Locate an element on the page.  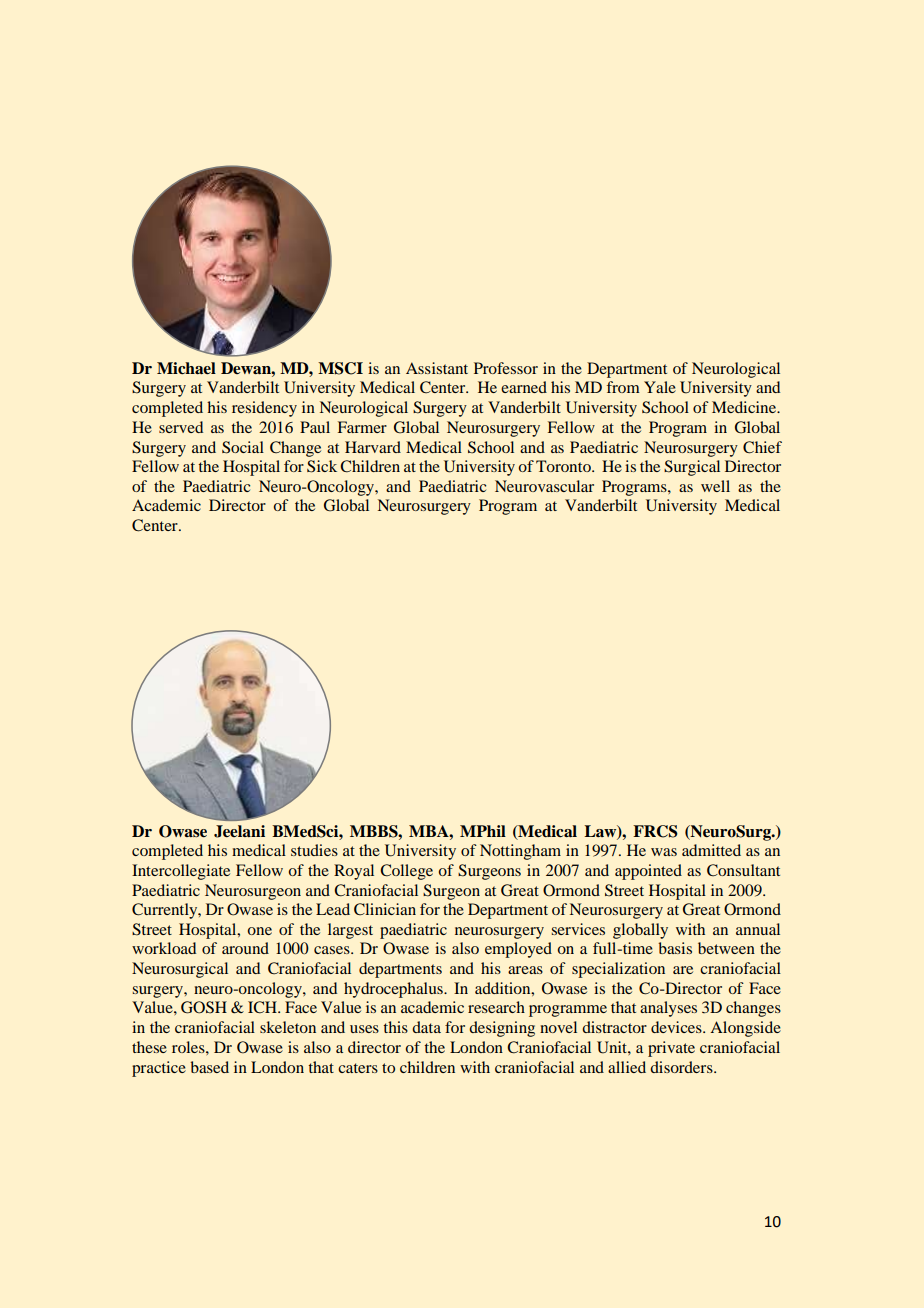
data is located at coordinates (426, 1027).
